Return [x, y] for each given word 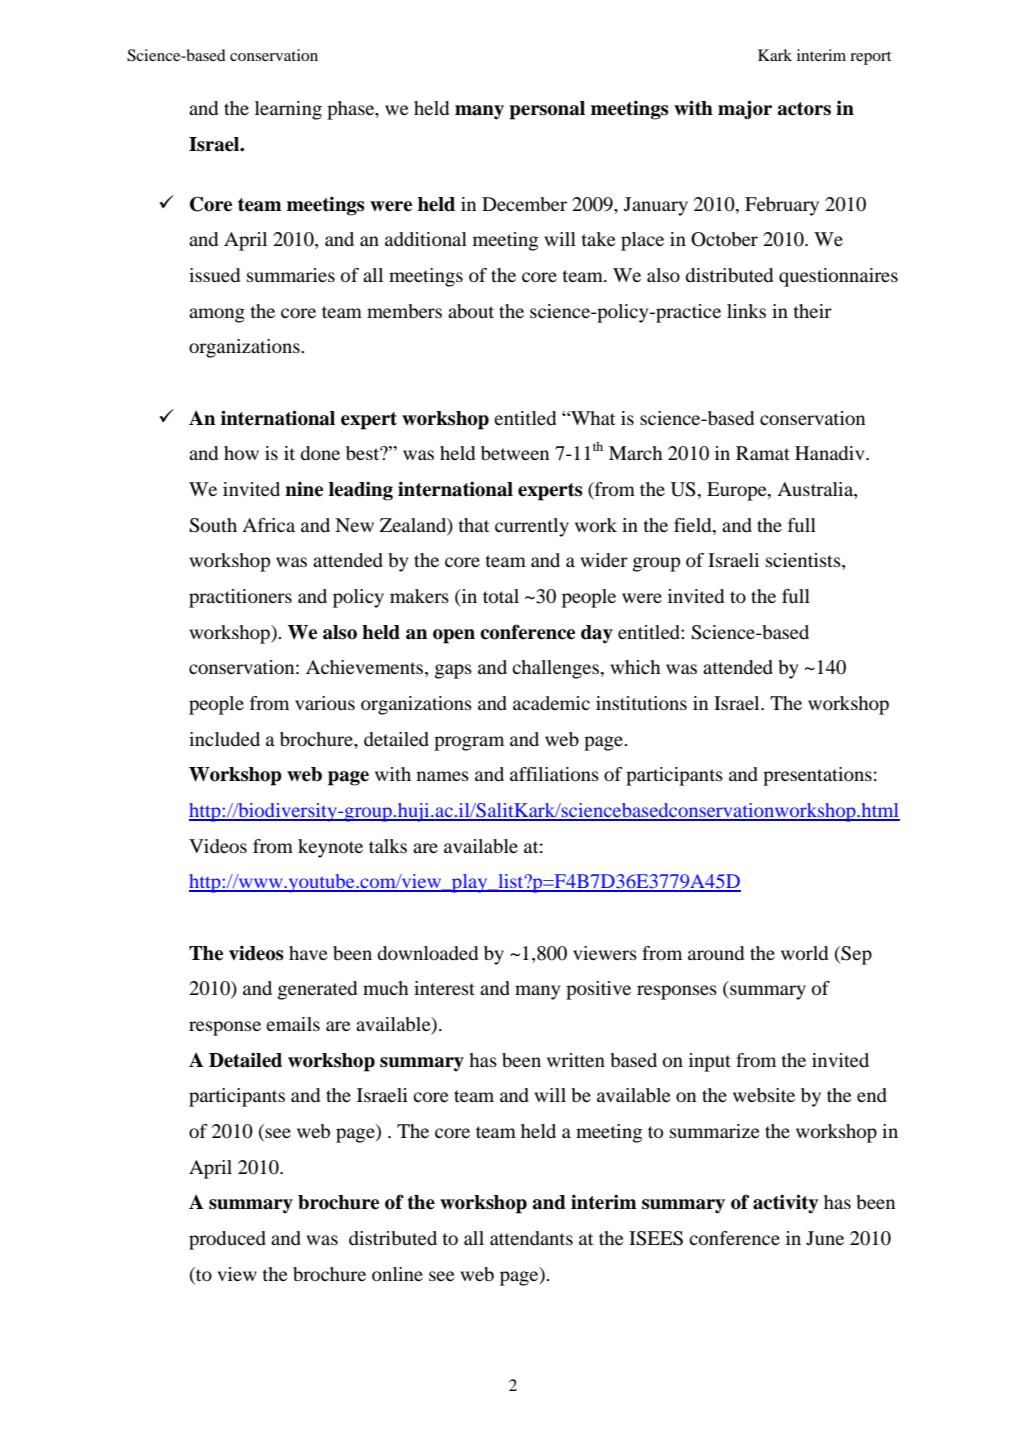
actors [804, 109]
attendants [531, 1238]
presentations [817, 776]
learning [288, 110]
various [325, 703]
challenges [556, 669]
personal [547, 110]
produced [227, 1240]
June [825, 1238]
